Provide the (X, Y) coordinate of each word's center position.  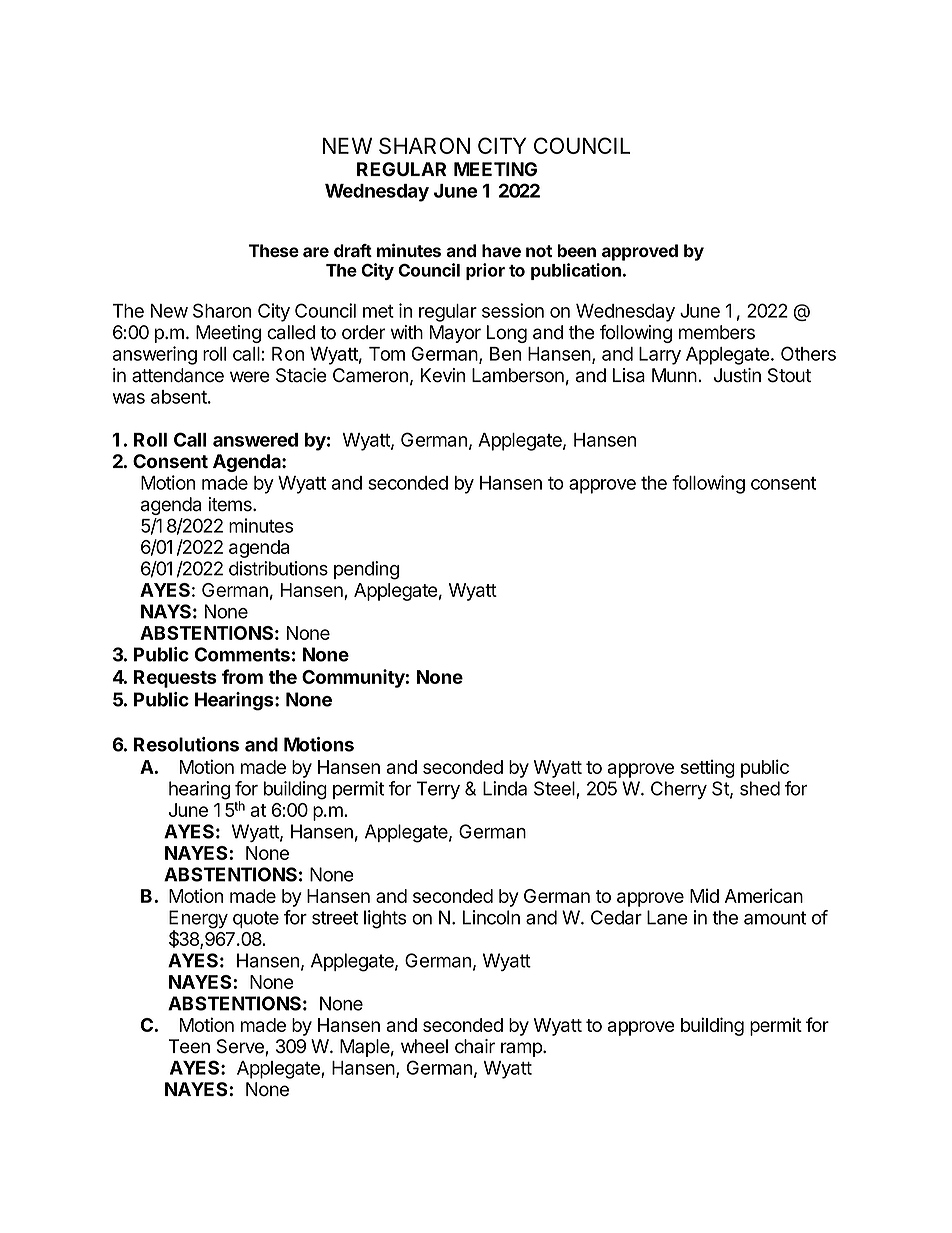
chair (475, 1046)
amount (775, 918)
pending (366, 570)
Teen (189, 1046)
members (717, 332)
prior (485, 271)
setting (708, 769)
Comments (242, 654)
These (274, 250)
